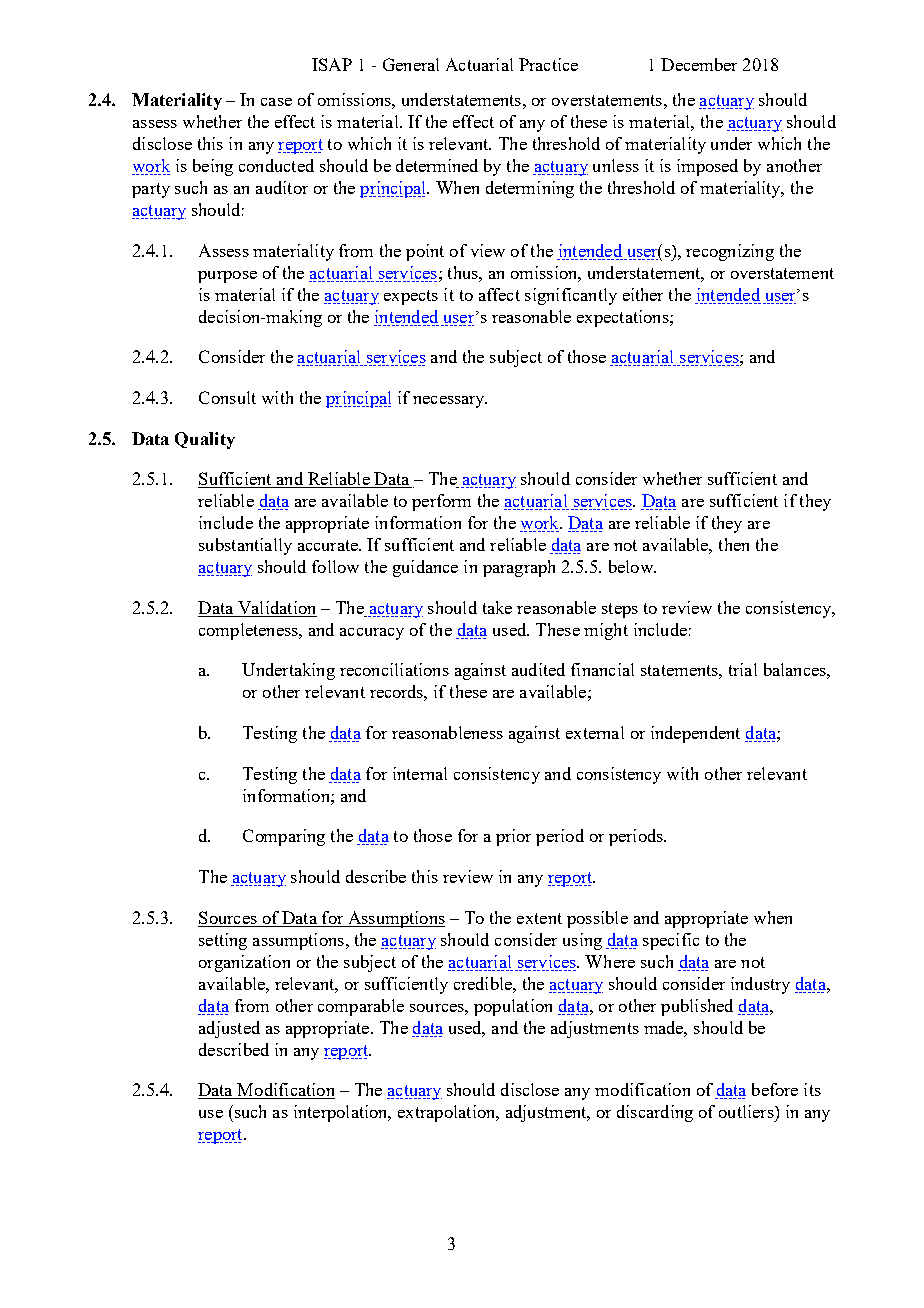 The width and height of the screenshot is (924, 1308). What do you see at coordinates (699, 64) in the screenshot?
I see `December` at bounding box center [699, 64].
